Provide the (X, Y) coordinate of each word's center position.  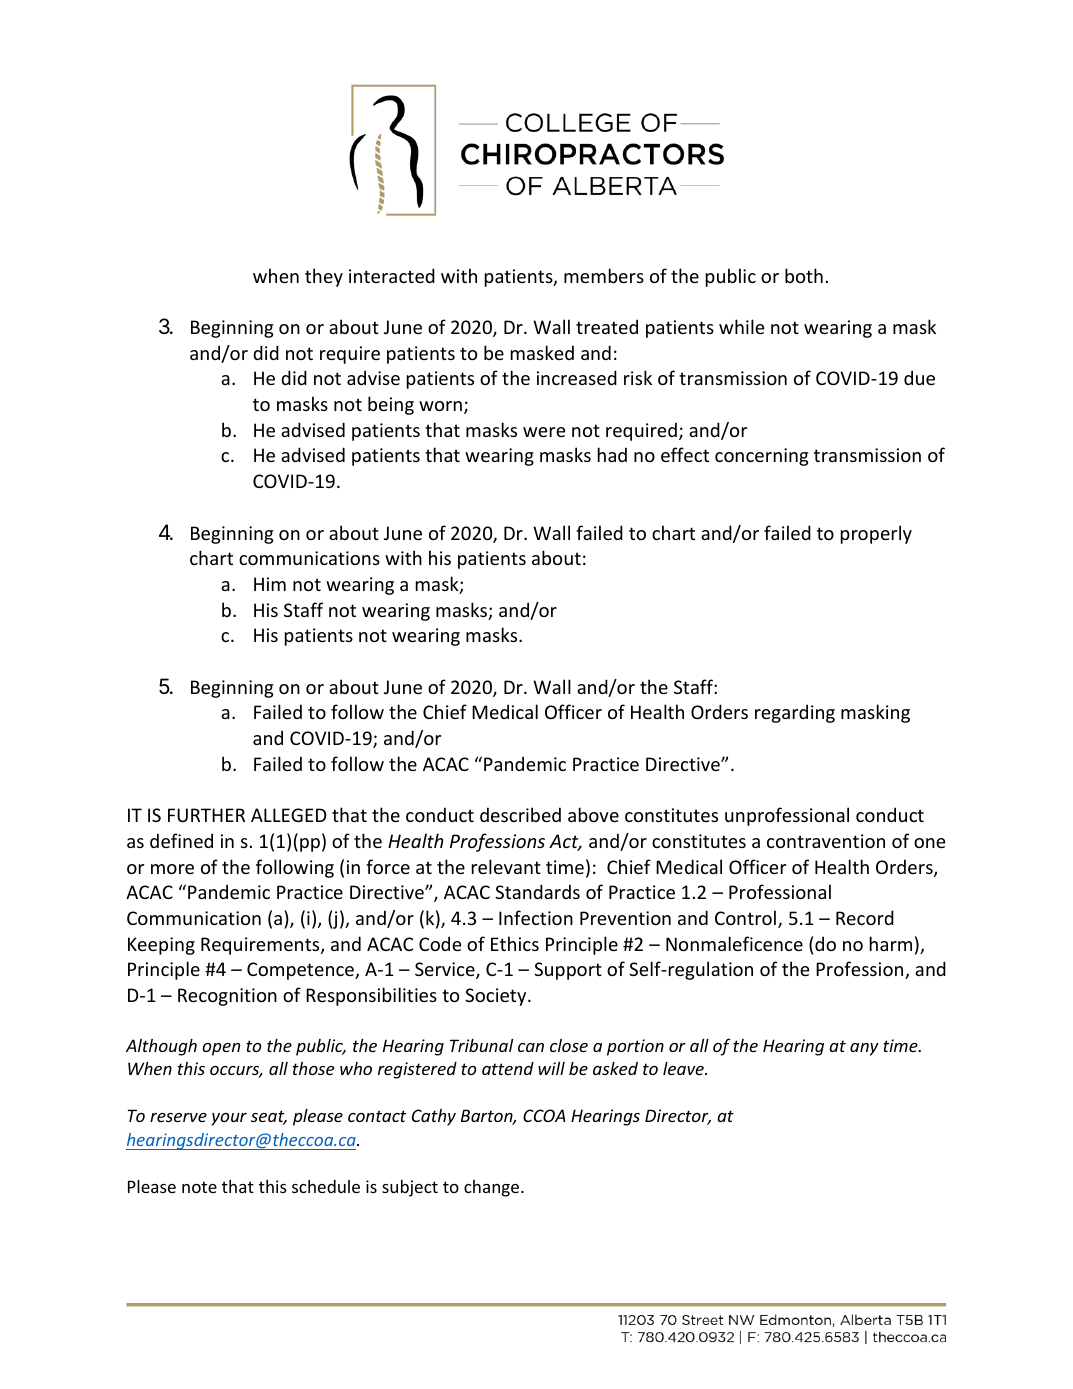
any (864, 1049)
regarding (795, 713)
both (804, 275)
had (612, 454)
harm (891, 943)
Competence (301, 971)
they (324, 277)
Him (270, 584)
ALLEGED (289, 815)
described (520, 814)
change (493, 1188)
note (199, 1187)
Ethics (515, 943)
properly (876, 534)
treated (607, 326)
